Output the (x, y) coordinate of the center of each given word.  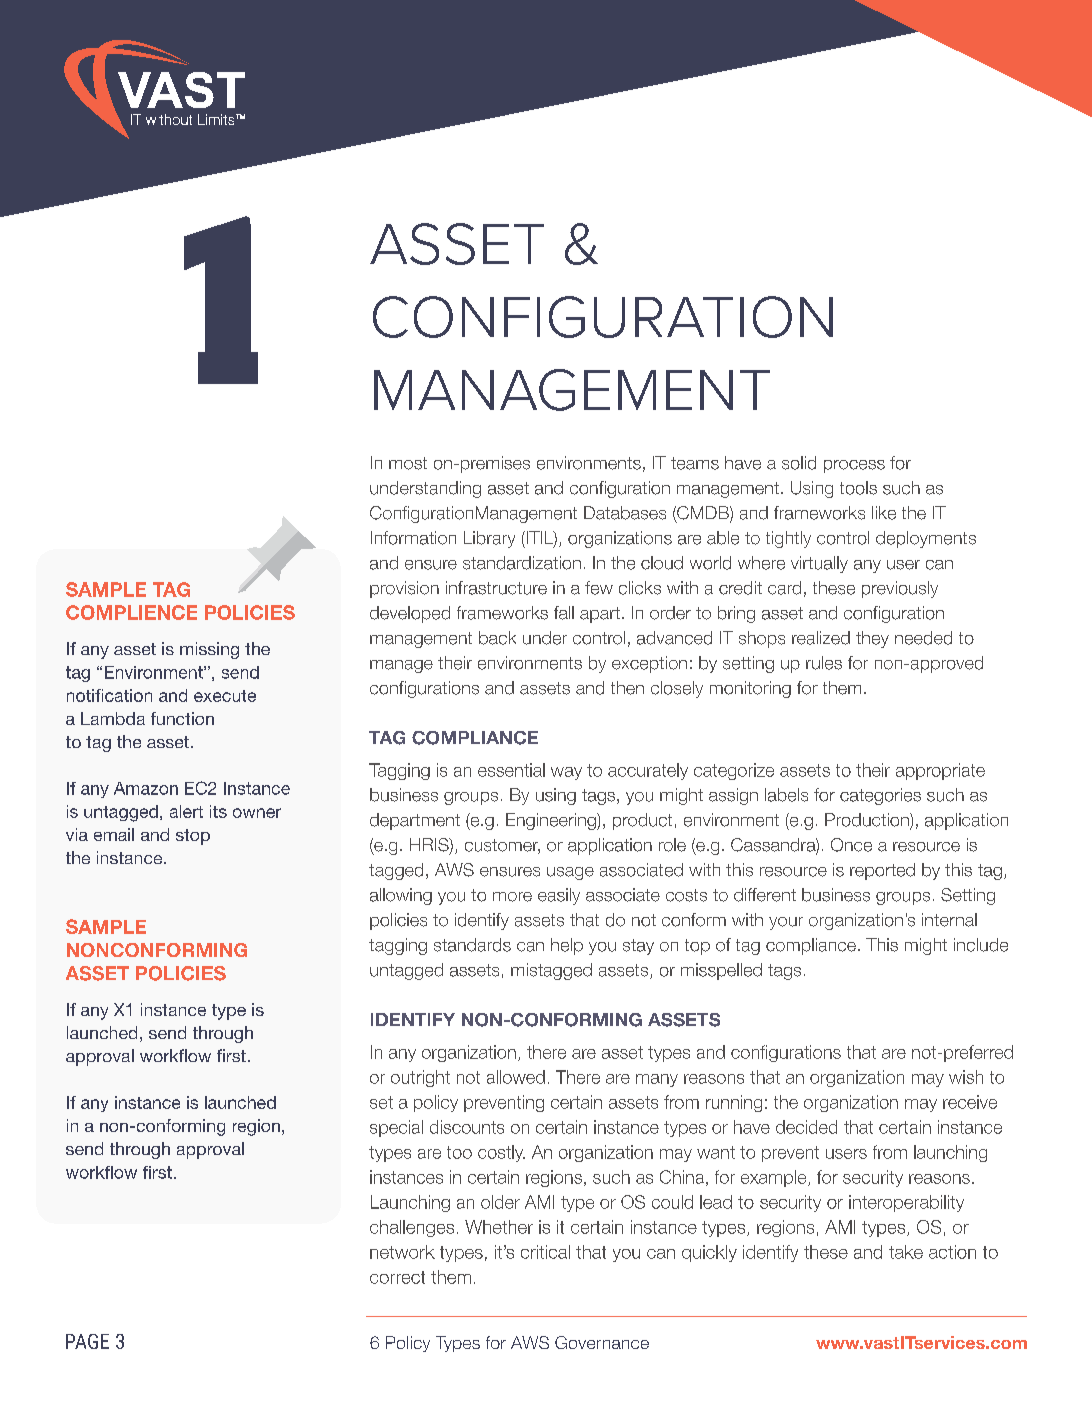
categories (880, 796)
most (408, 463)
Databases (625, 513)
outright (420, 1078)
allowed (516, 1077)
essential (511, 770)
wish (966, 1077)
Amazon (146, 788)
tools (858, 488)
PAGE (87, 1341)
